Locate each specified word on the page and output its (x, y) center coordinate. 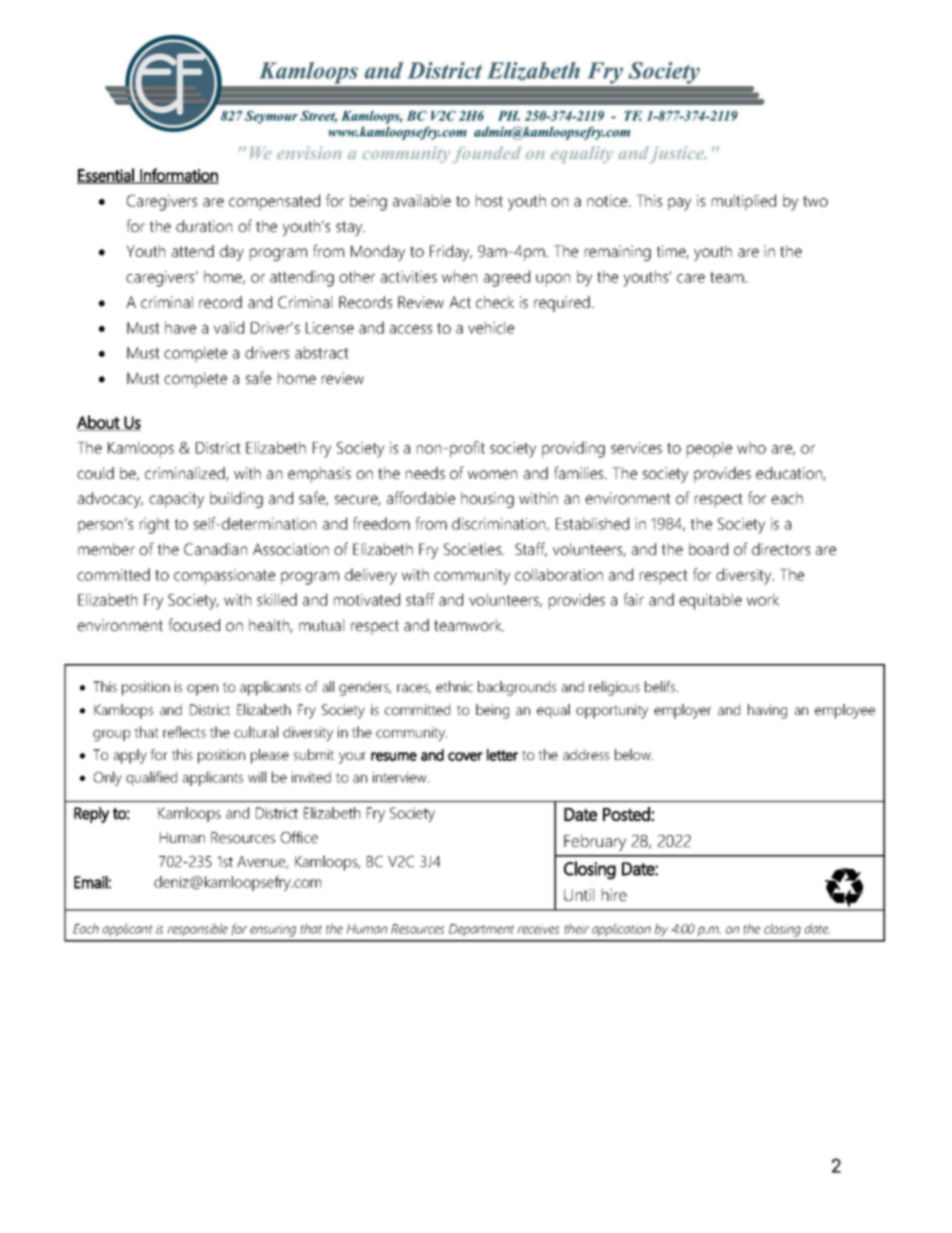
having (767, 711)
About (99, 423)
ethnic (454, 686)
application (621, 930)
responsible (198, 930)
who (751, 447)
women (492, 474)
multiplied (744, 202)
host (489, 200)
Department (481, 930)
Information (178, 176)
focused (194, 624)
